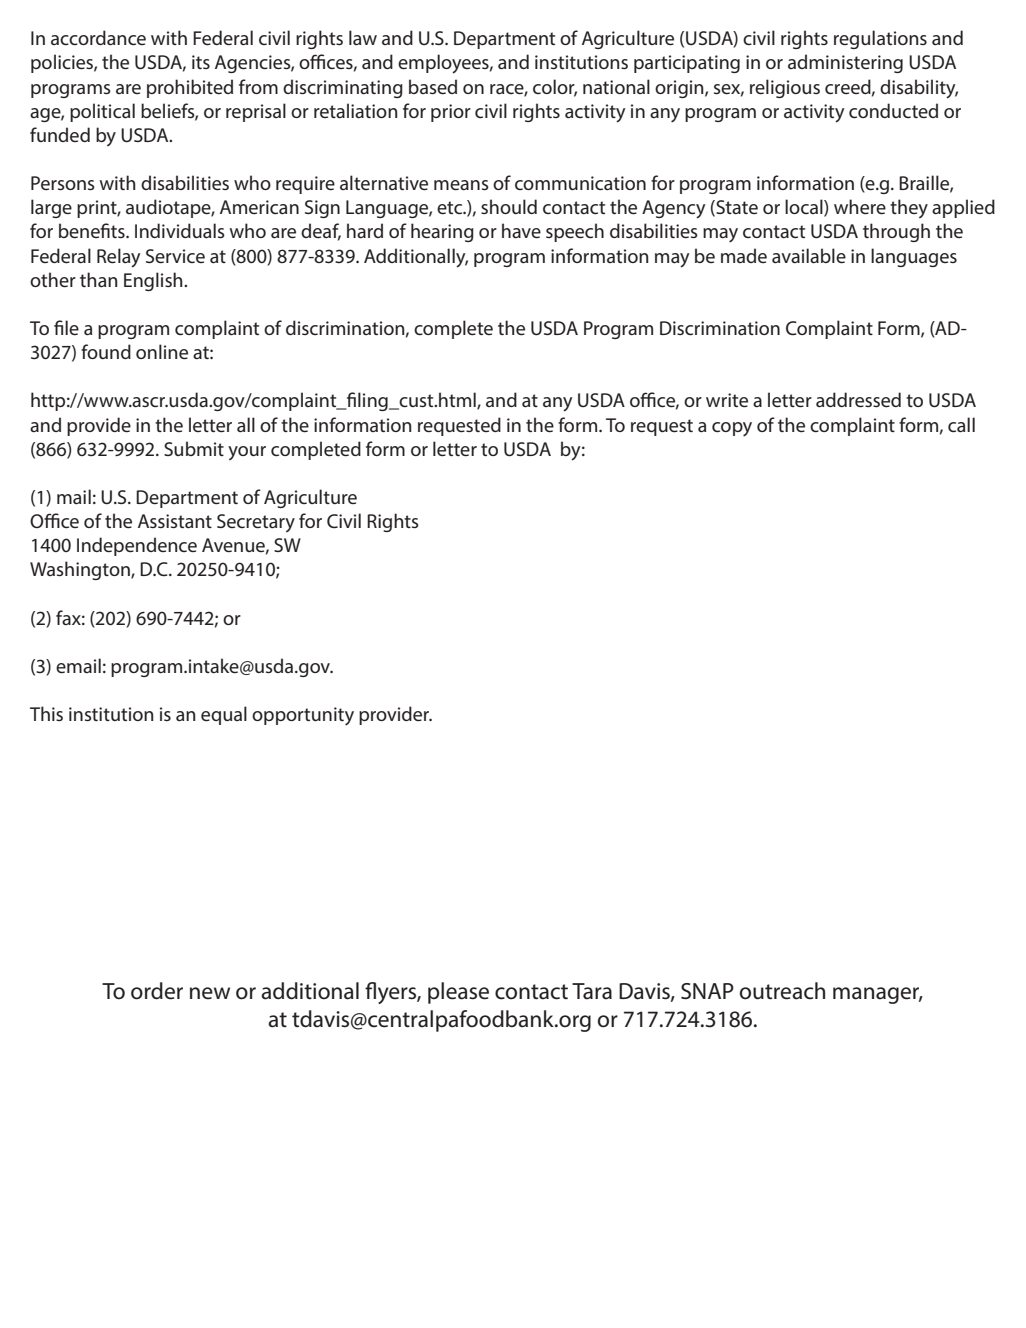 This screenshot has height=1328, width=1026. I want to click on addressed, so click(858, 399).
